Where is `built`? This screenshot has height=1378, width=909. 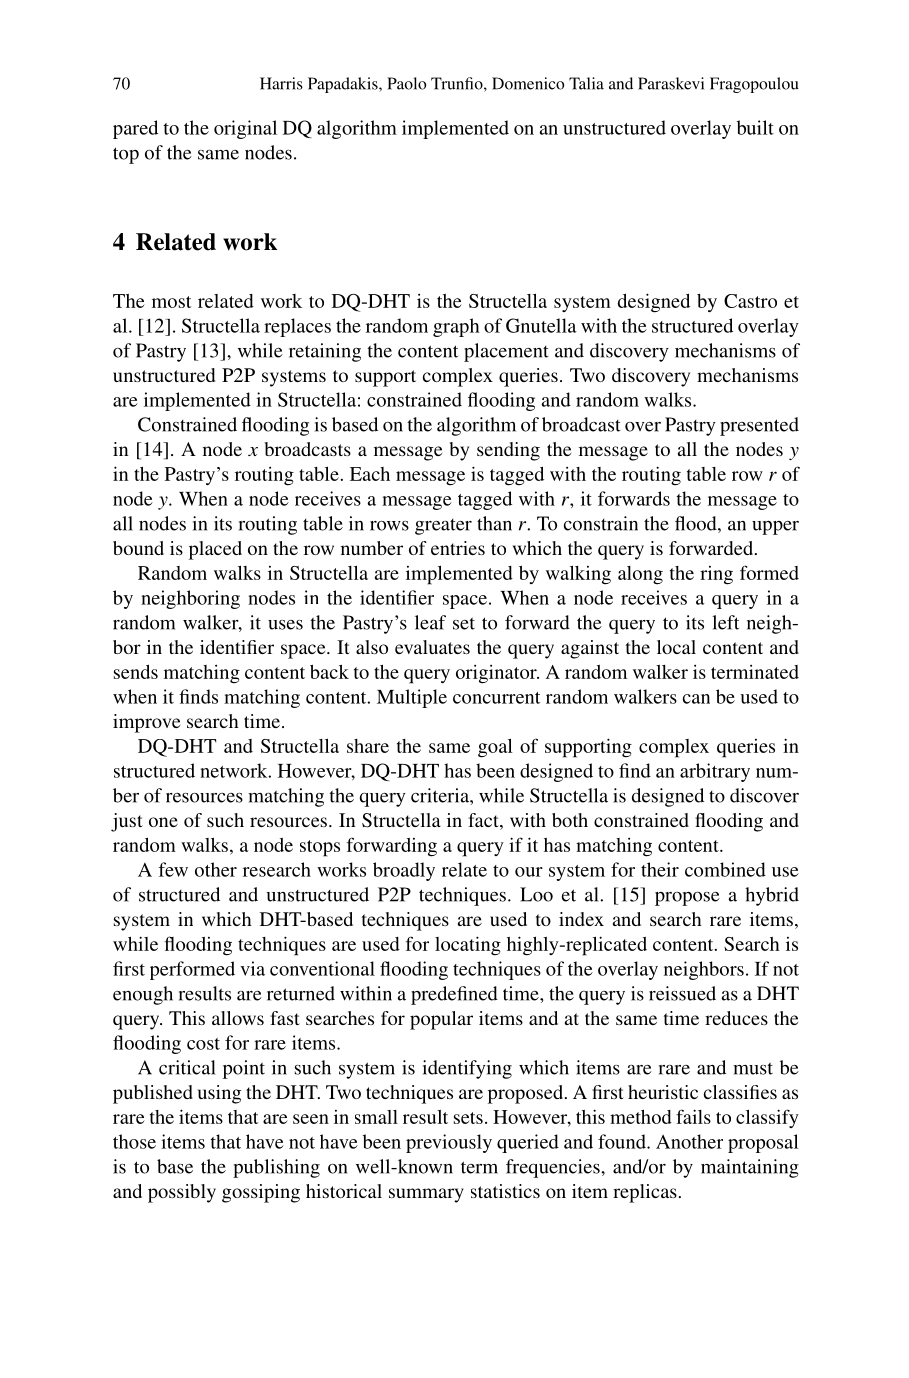 built is located at coordinates (755, 127).
